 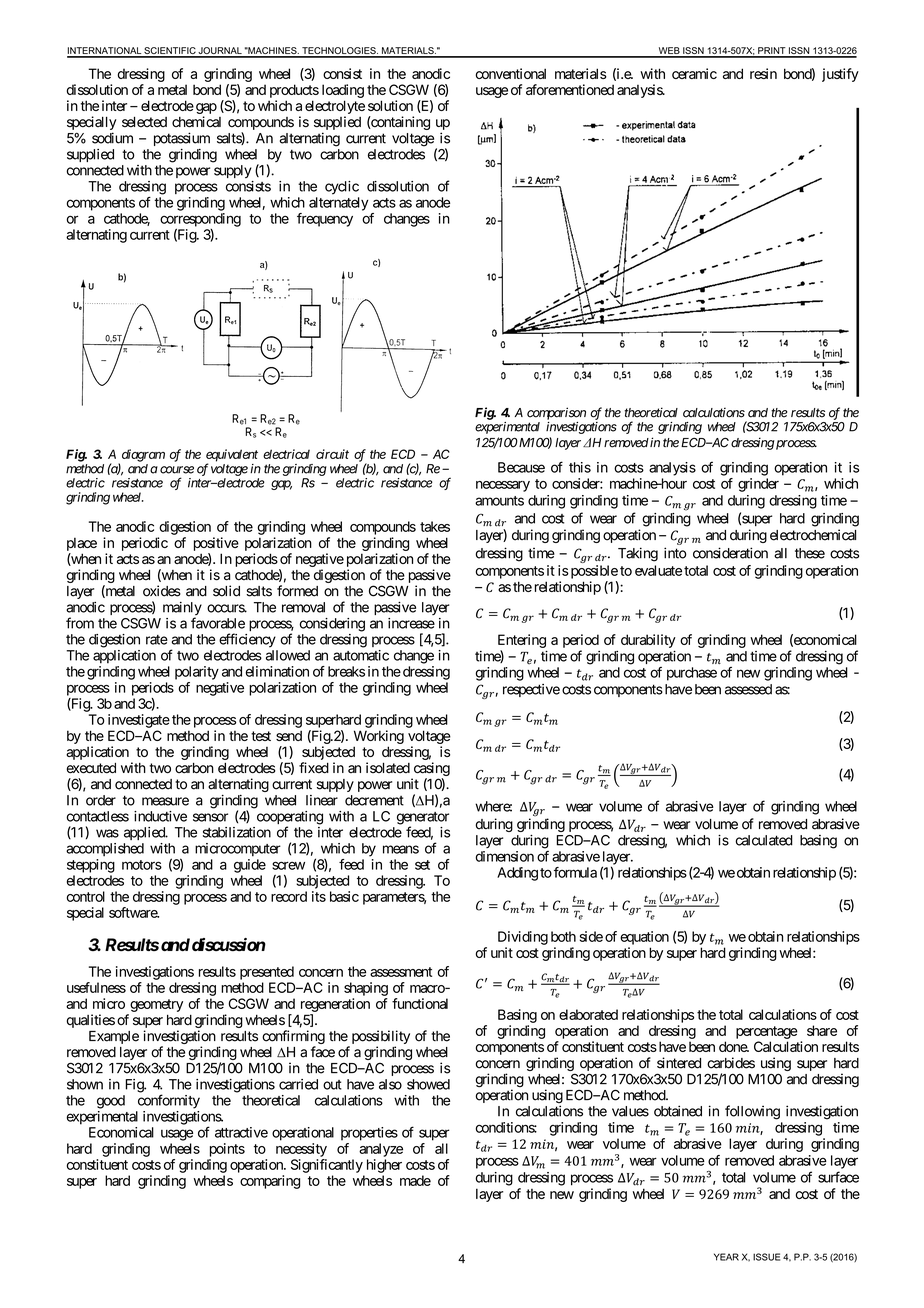 I want to click on inductive, so click(x=160, y=816).
